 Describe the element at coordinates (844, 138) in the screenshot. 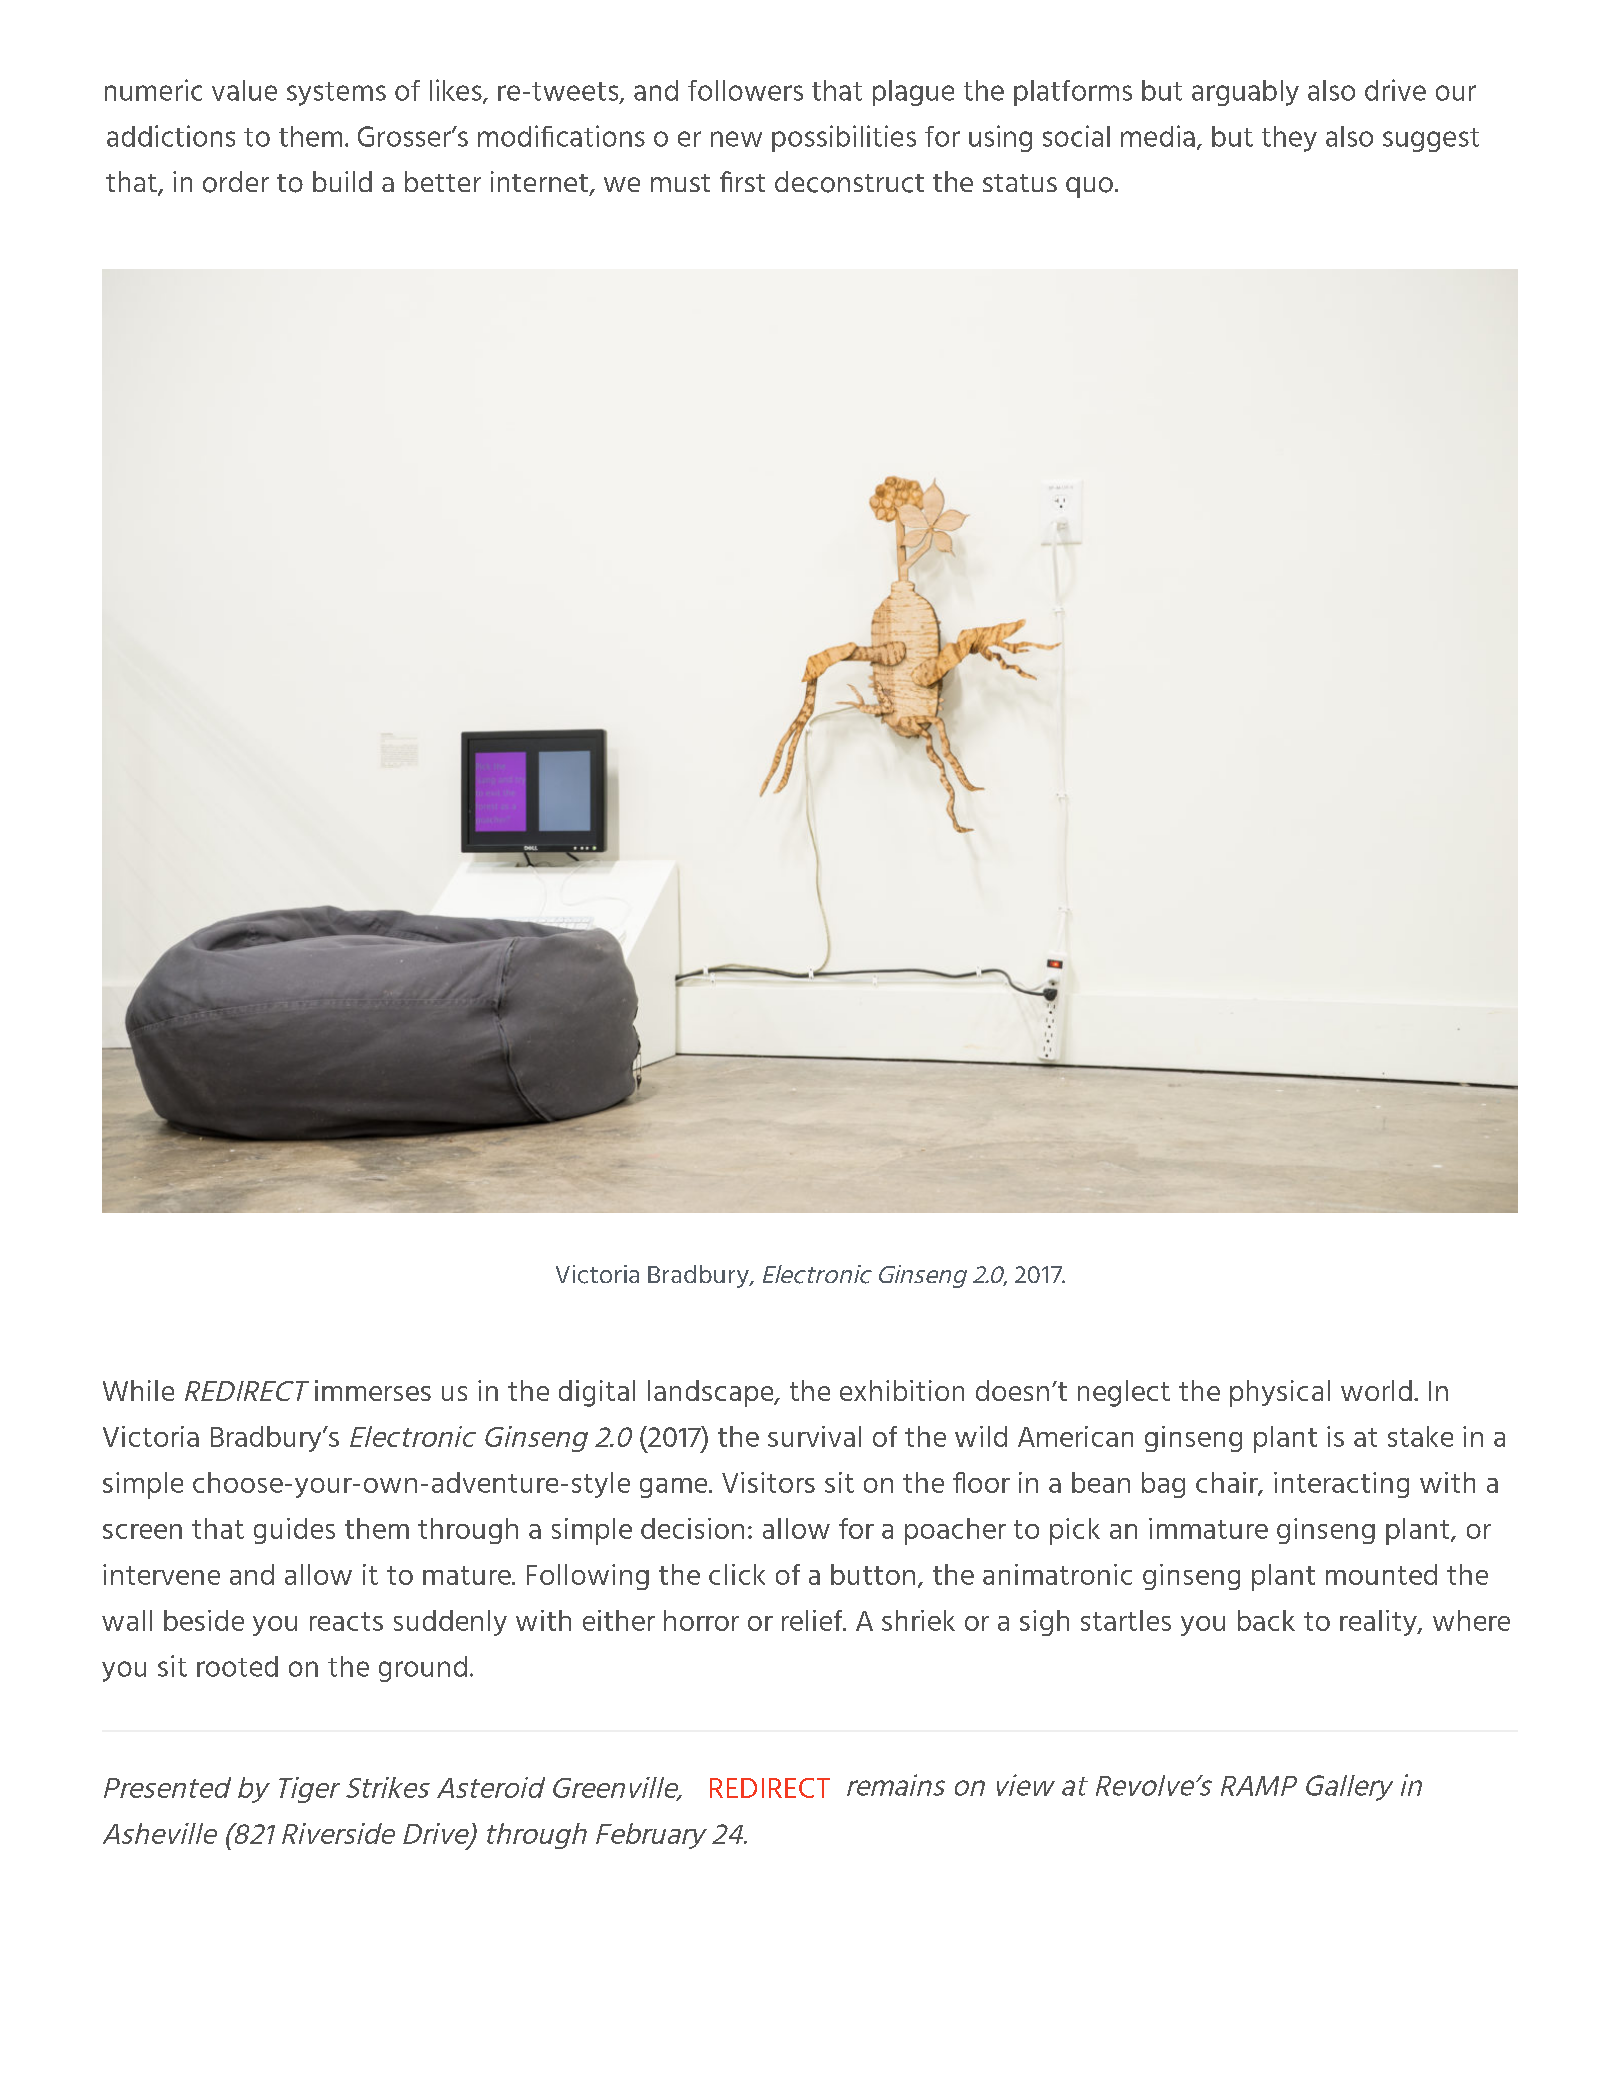

I see `possibilities` at that location.
